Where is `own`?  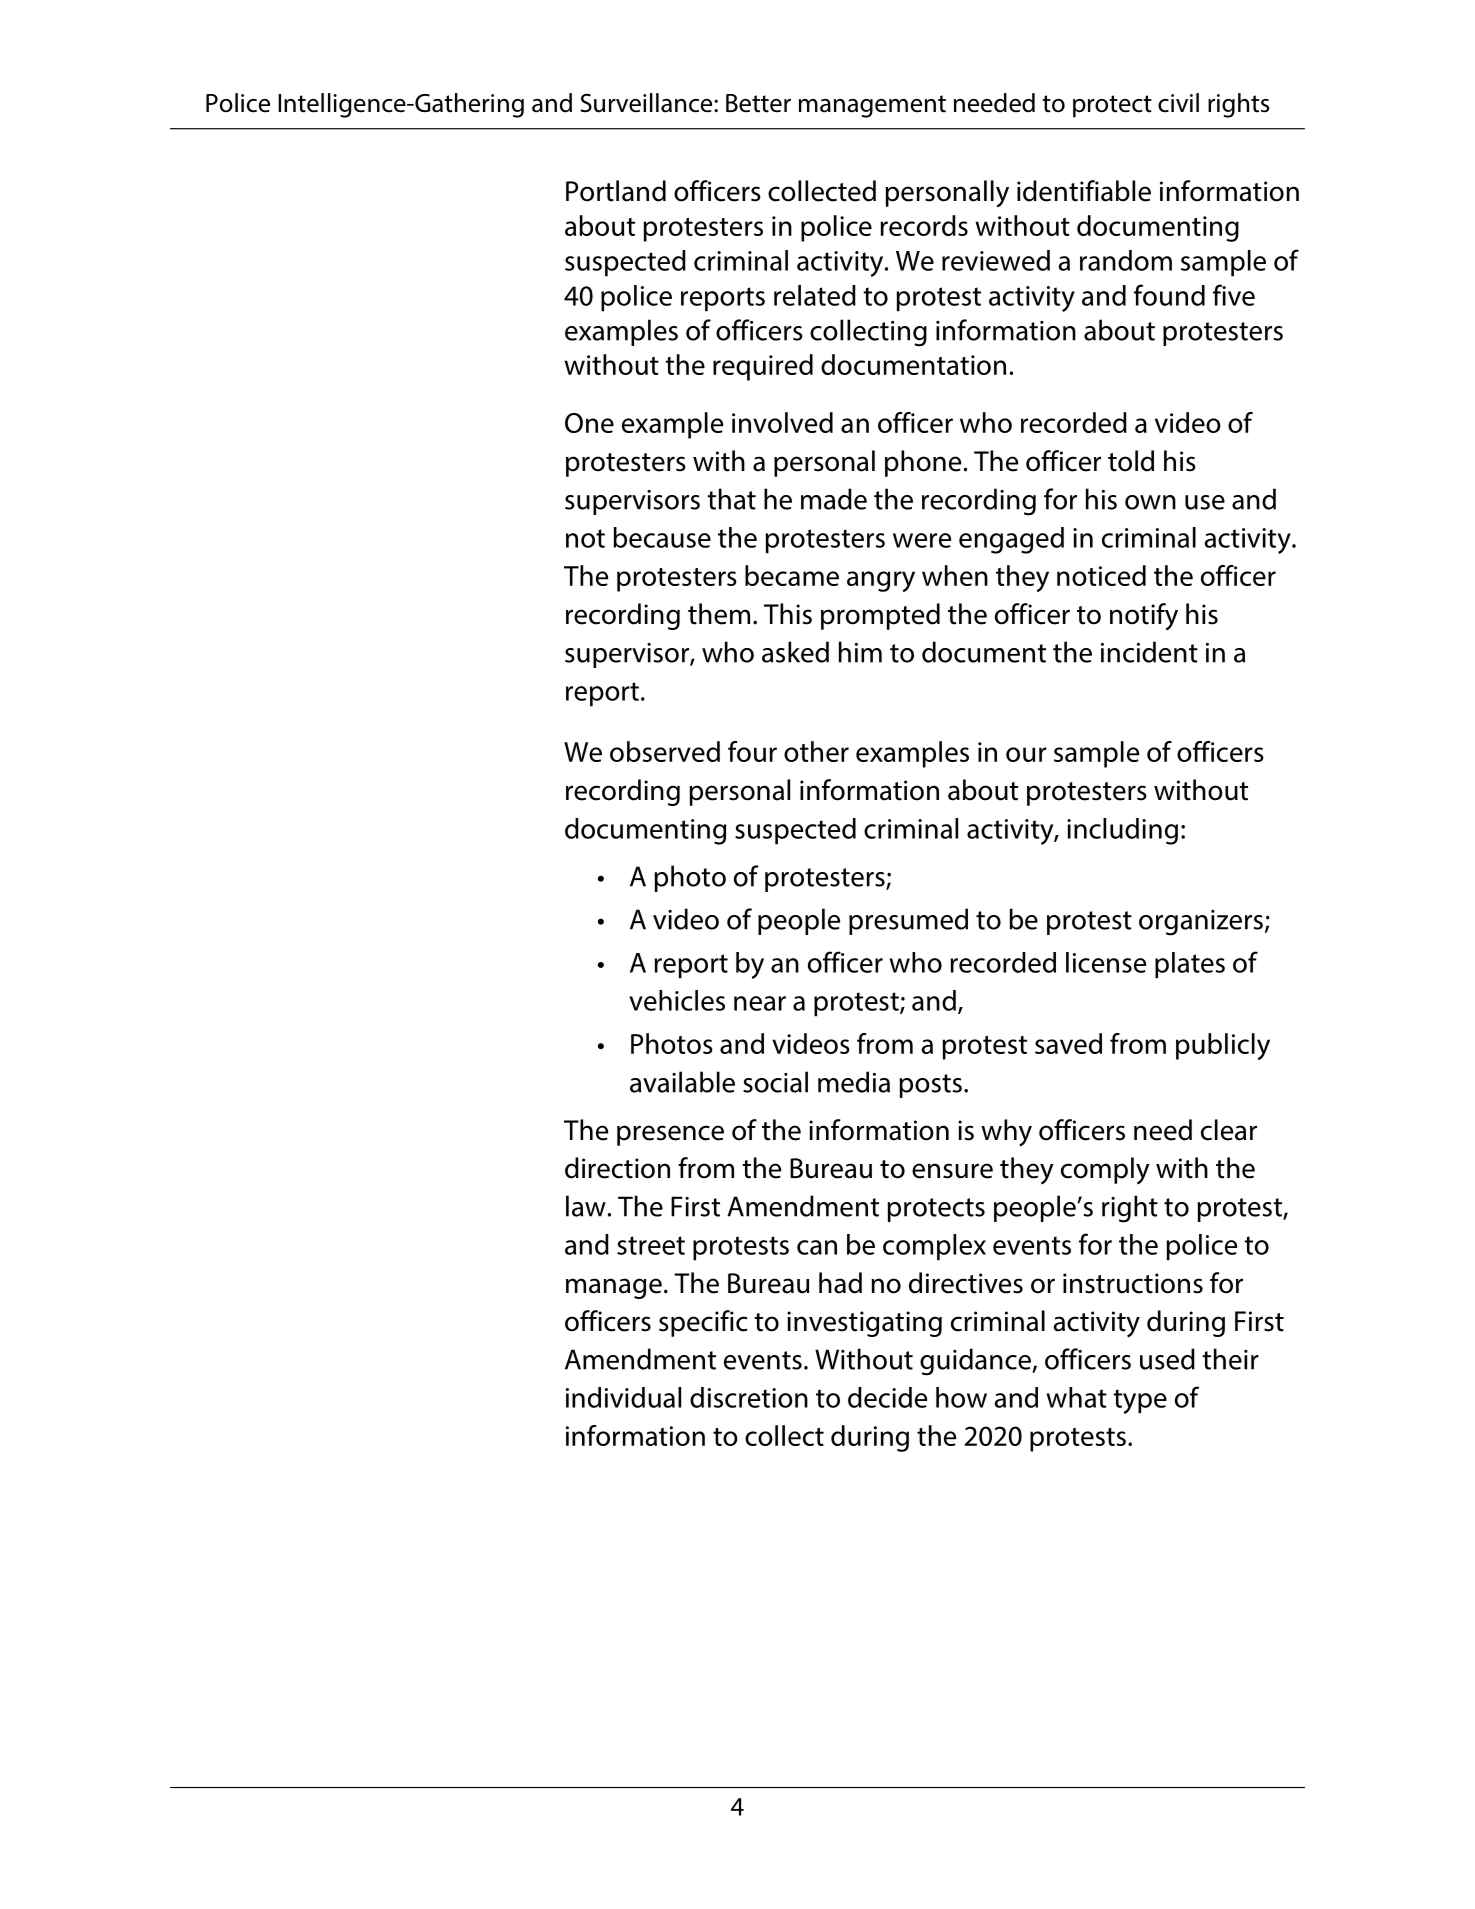 own is located at coordinates (1150, 502).
